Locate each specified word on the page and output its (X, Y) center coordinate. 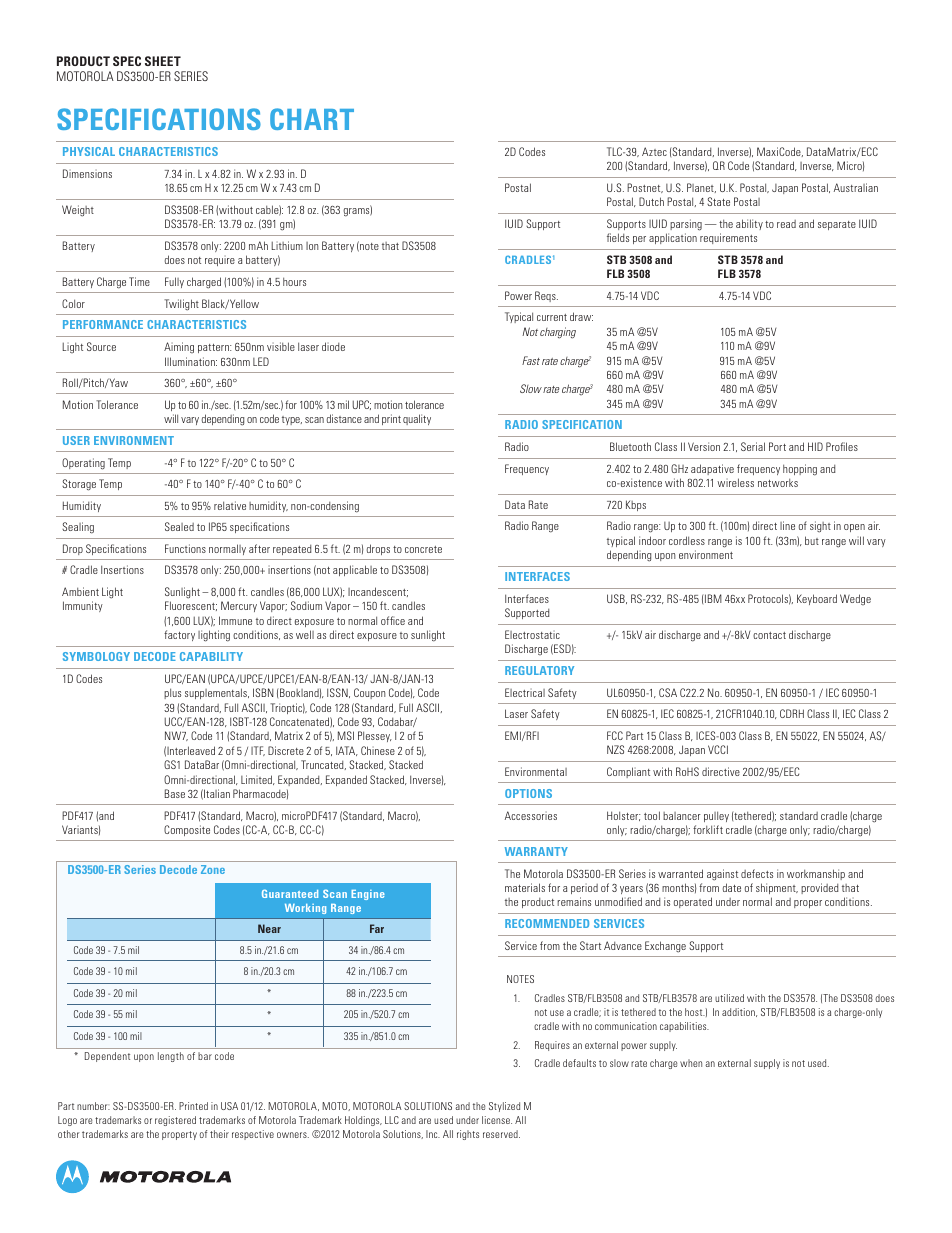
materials (525, 887)
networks (778, 482)
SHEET (163, 61)
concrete (423, 549)
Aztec (654, 151)
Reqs (546, 296)
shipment (777, 888)
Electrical (525, 692)
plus (172, 693)
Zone (213, 869)
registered (175, 1121)
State (718, 201)
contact (769, 635)
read (786, 224)
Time (139, 281)
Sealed (179, 526)
